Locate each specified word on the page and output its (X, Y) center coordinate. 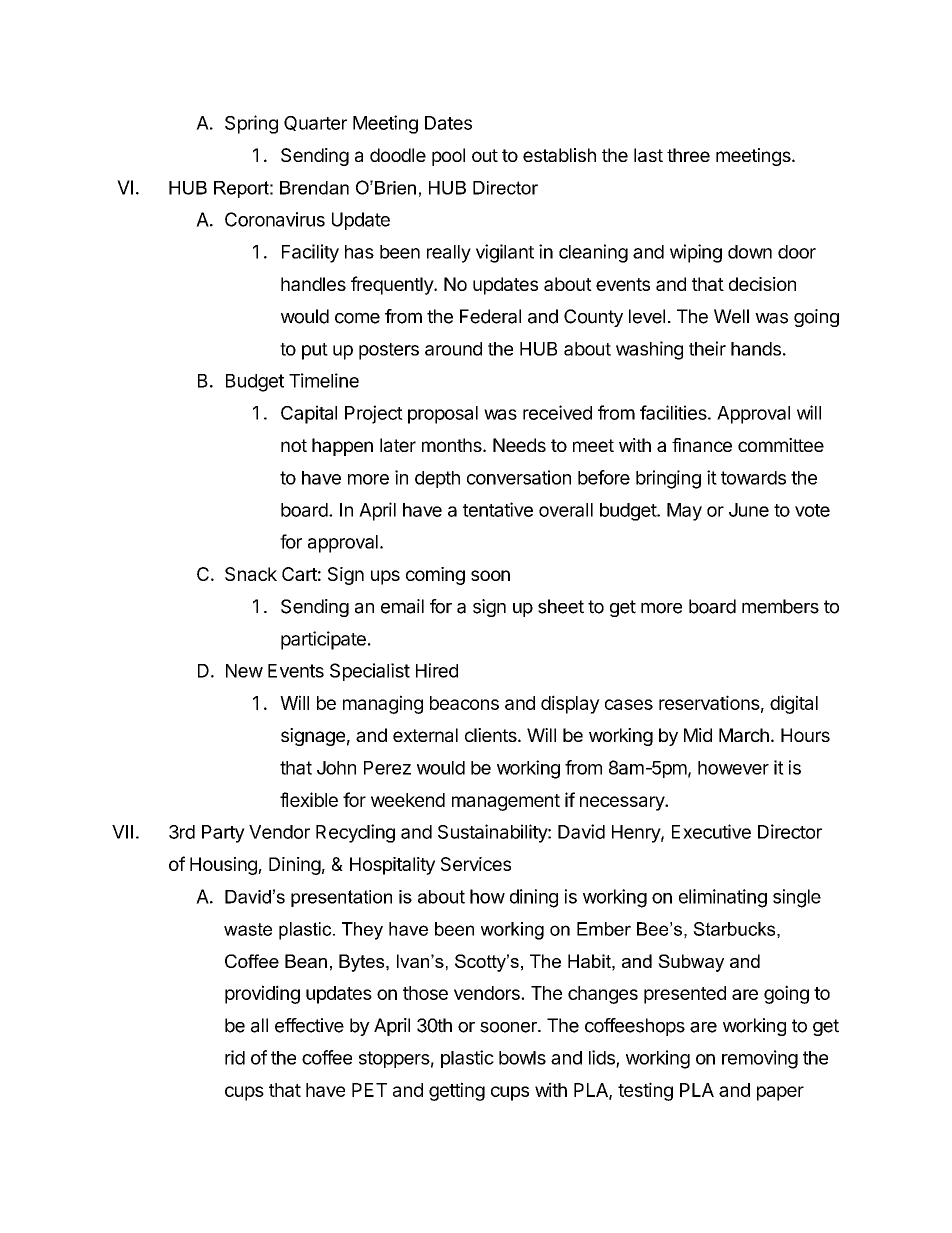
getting (457, 1091)
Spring (251, 124)
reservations (709, 702)
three (688, 155)
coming (435, 576)
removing (760, 1059)
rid (235, 1057)
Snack (251, 574)
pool (448, 157)
